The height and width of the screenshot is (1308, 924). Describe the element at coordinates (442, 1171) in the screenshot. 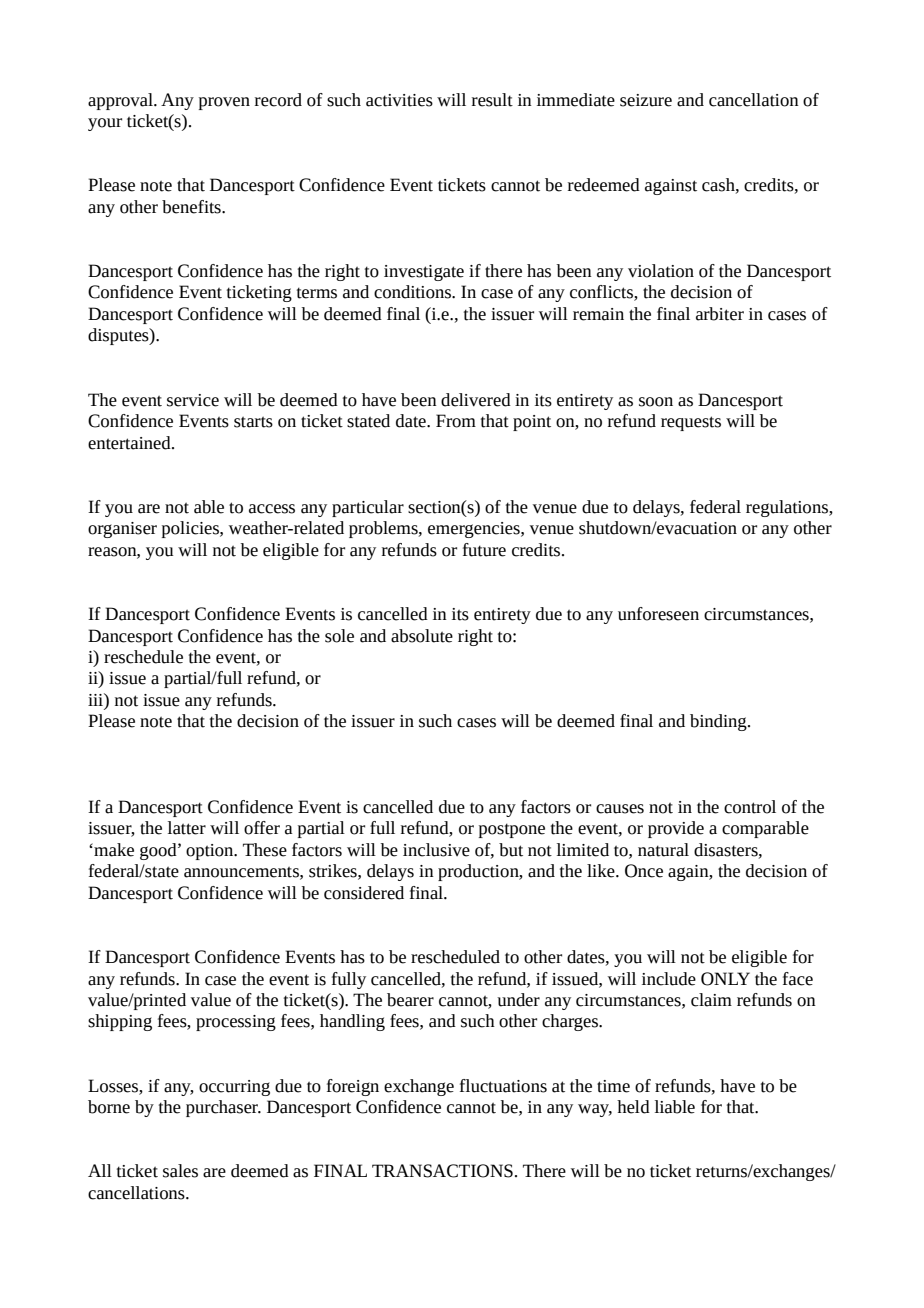

I see `TRANSACTIONS` at that location.
